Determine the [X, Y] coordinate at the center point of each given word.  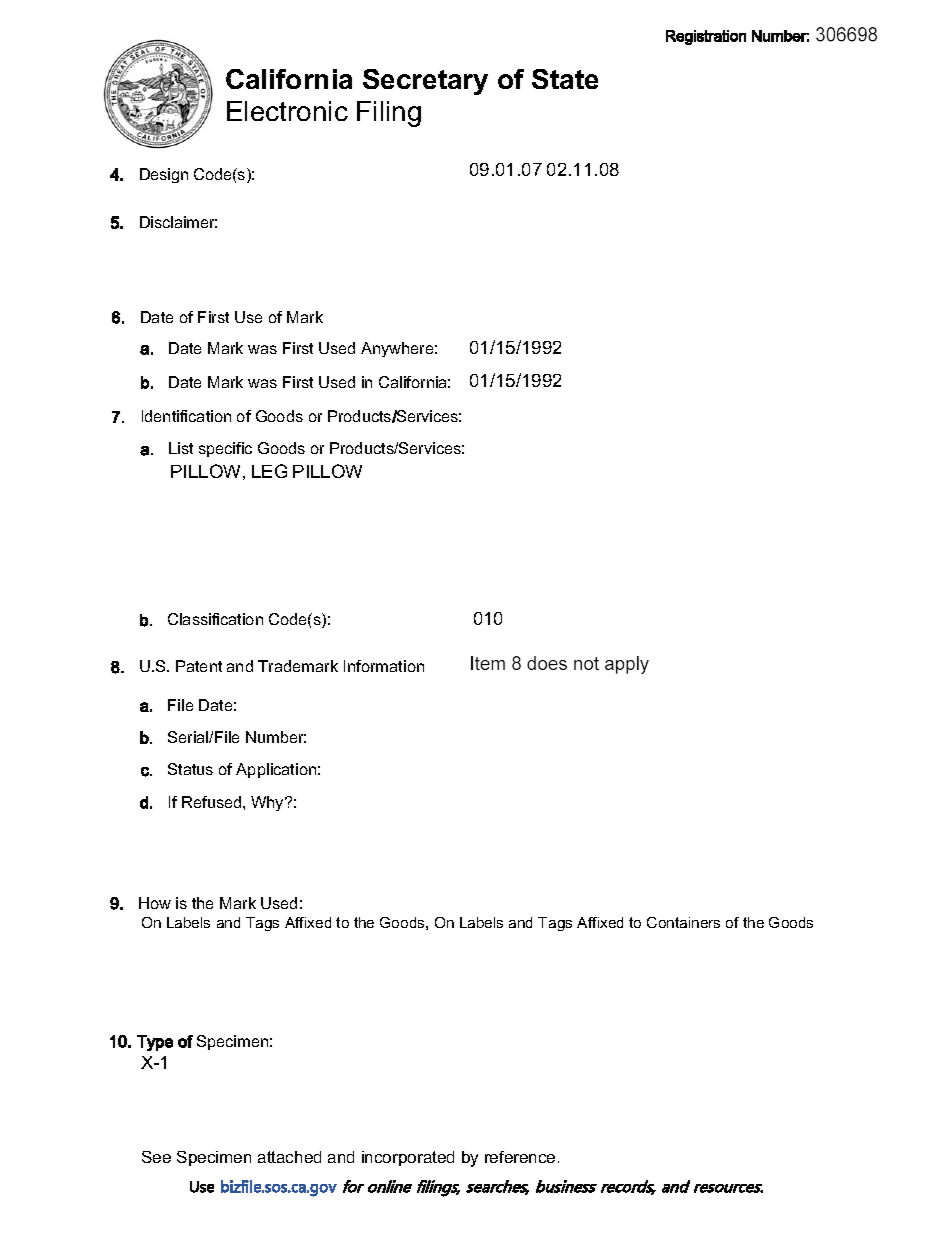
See [156, 1157]
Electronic [287, 111]
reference [520, 1157]
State [565, 79]
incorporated [408, 1158]
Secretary [425, 82]
